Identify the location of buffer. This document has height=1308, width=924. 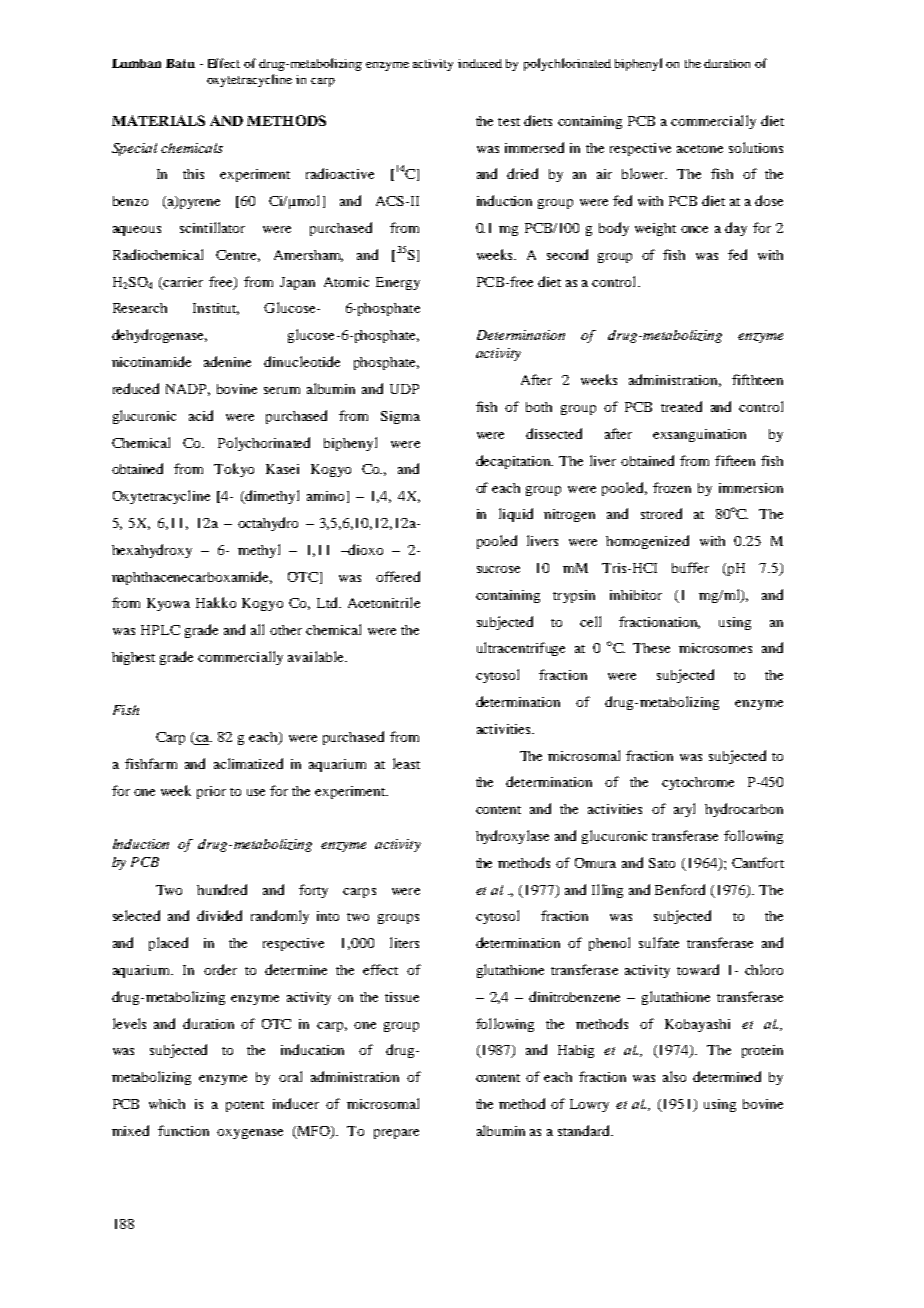
(690, 567).
